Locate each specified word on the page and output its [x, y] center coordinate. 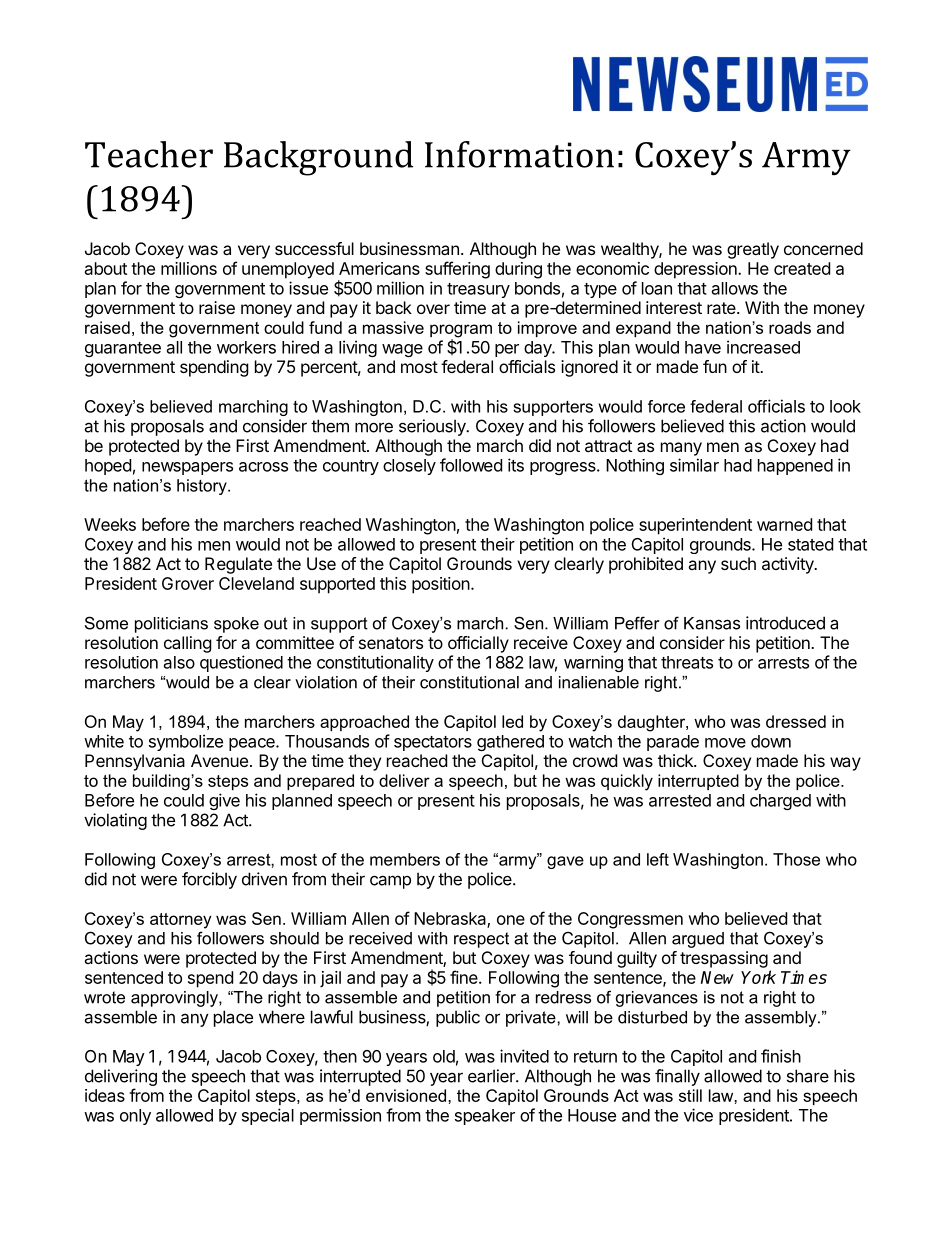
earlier [492, 1076]
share [808, 1076]
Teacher [149, 154]
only [135, 1117]
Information [519, 154]
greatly [753, 250]
